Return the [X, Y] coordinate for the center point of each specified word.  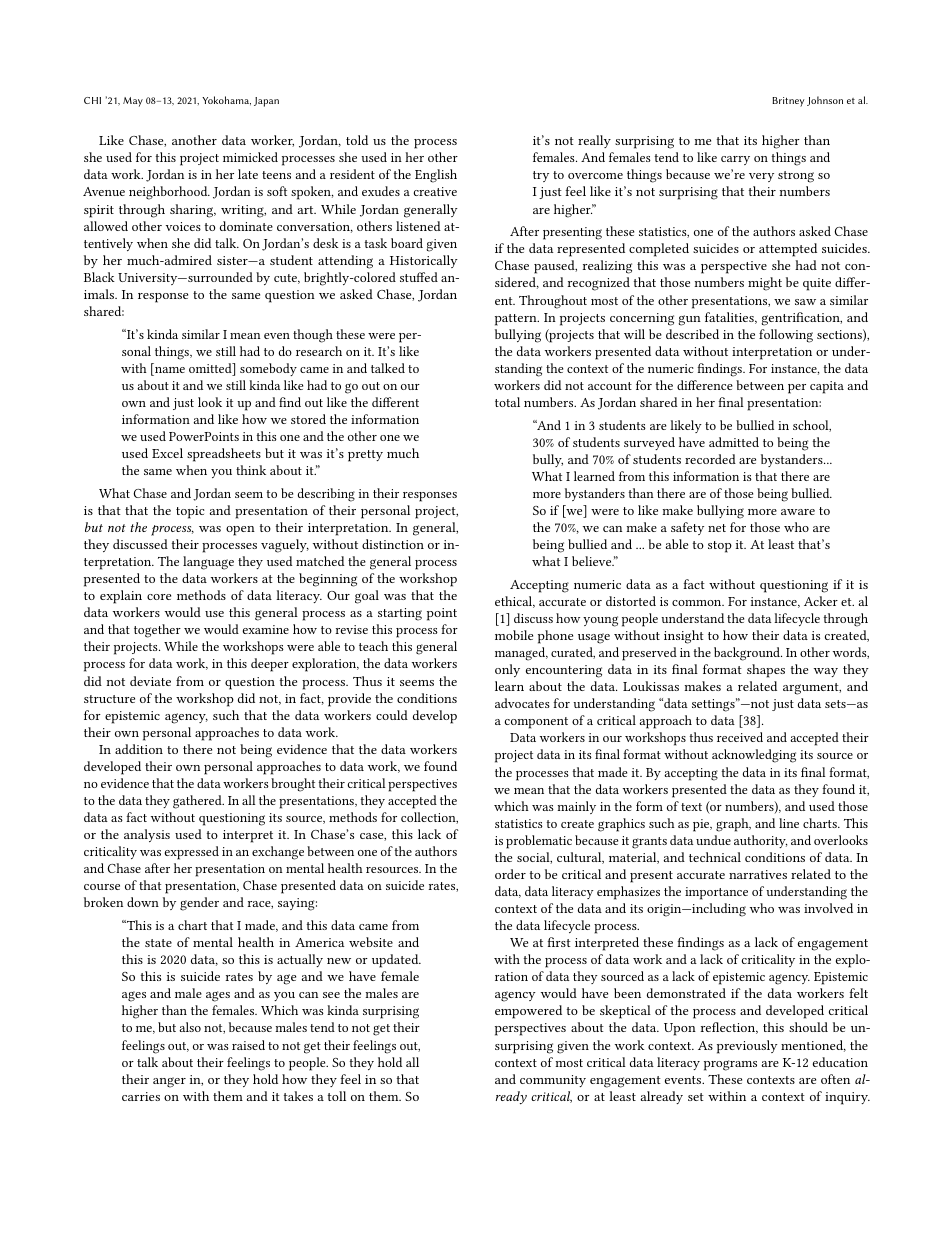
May [133, 102]
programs [730, 1065]
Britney [788, 102]
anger [169, 1082]
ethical [515, 602]
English [436, 176]
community [553, 1081]
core [159, 597]
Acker [821, 601]
